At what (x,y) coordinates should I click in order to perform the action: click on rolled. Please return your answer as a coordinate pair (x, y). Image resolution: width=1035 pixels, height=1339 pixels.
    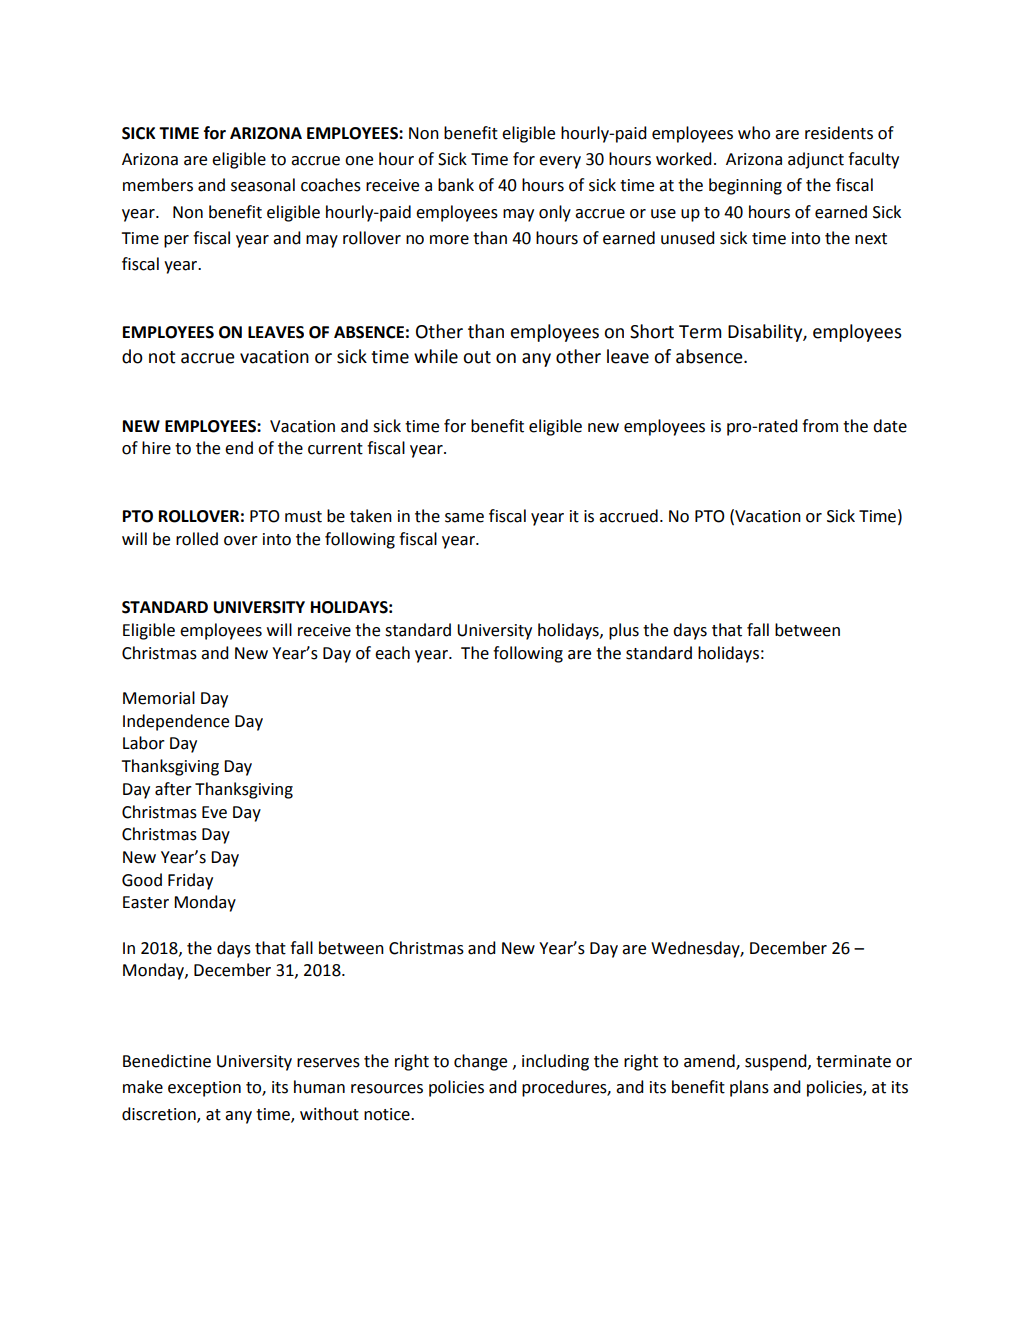
    Looking at the image, I should click on (197, 539).
